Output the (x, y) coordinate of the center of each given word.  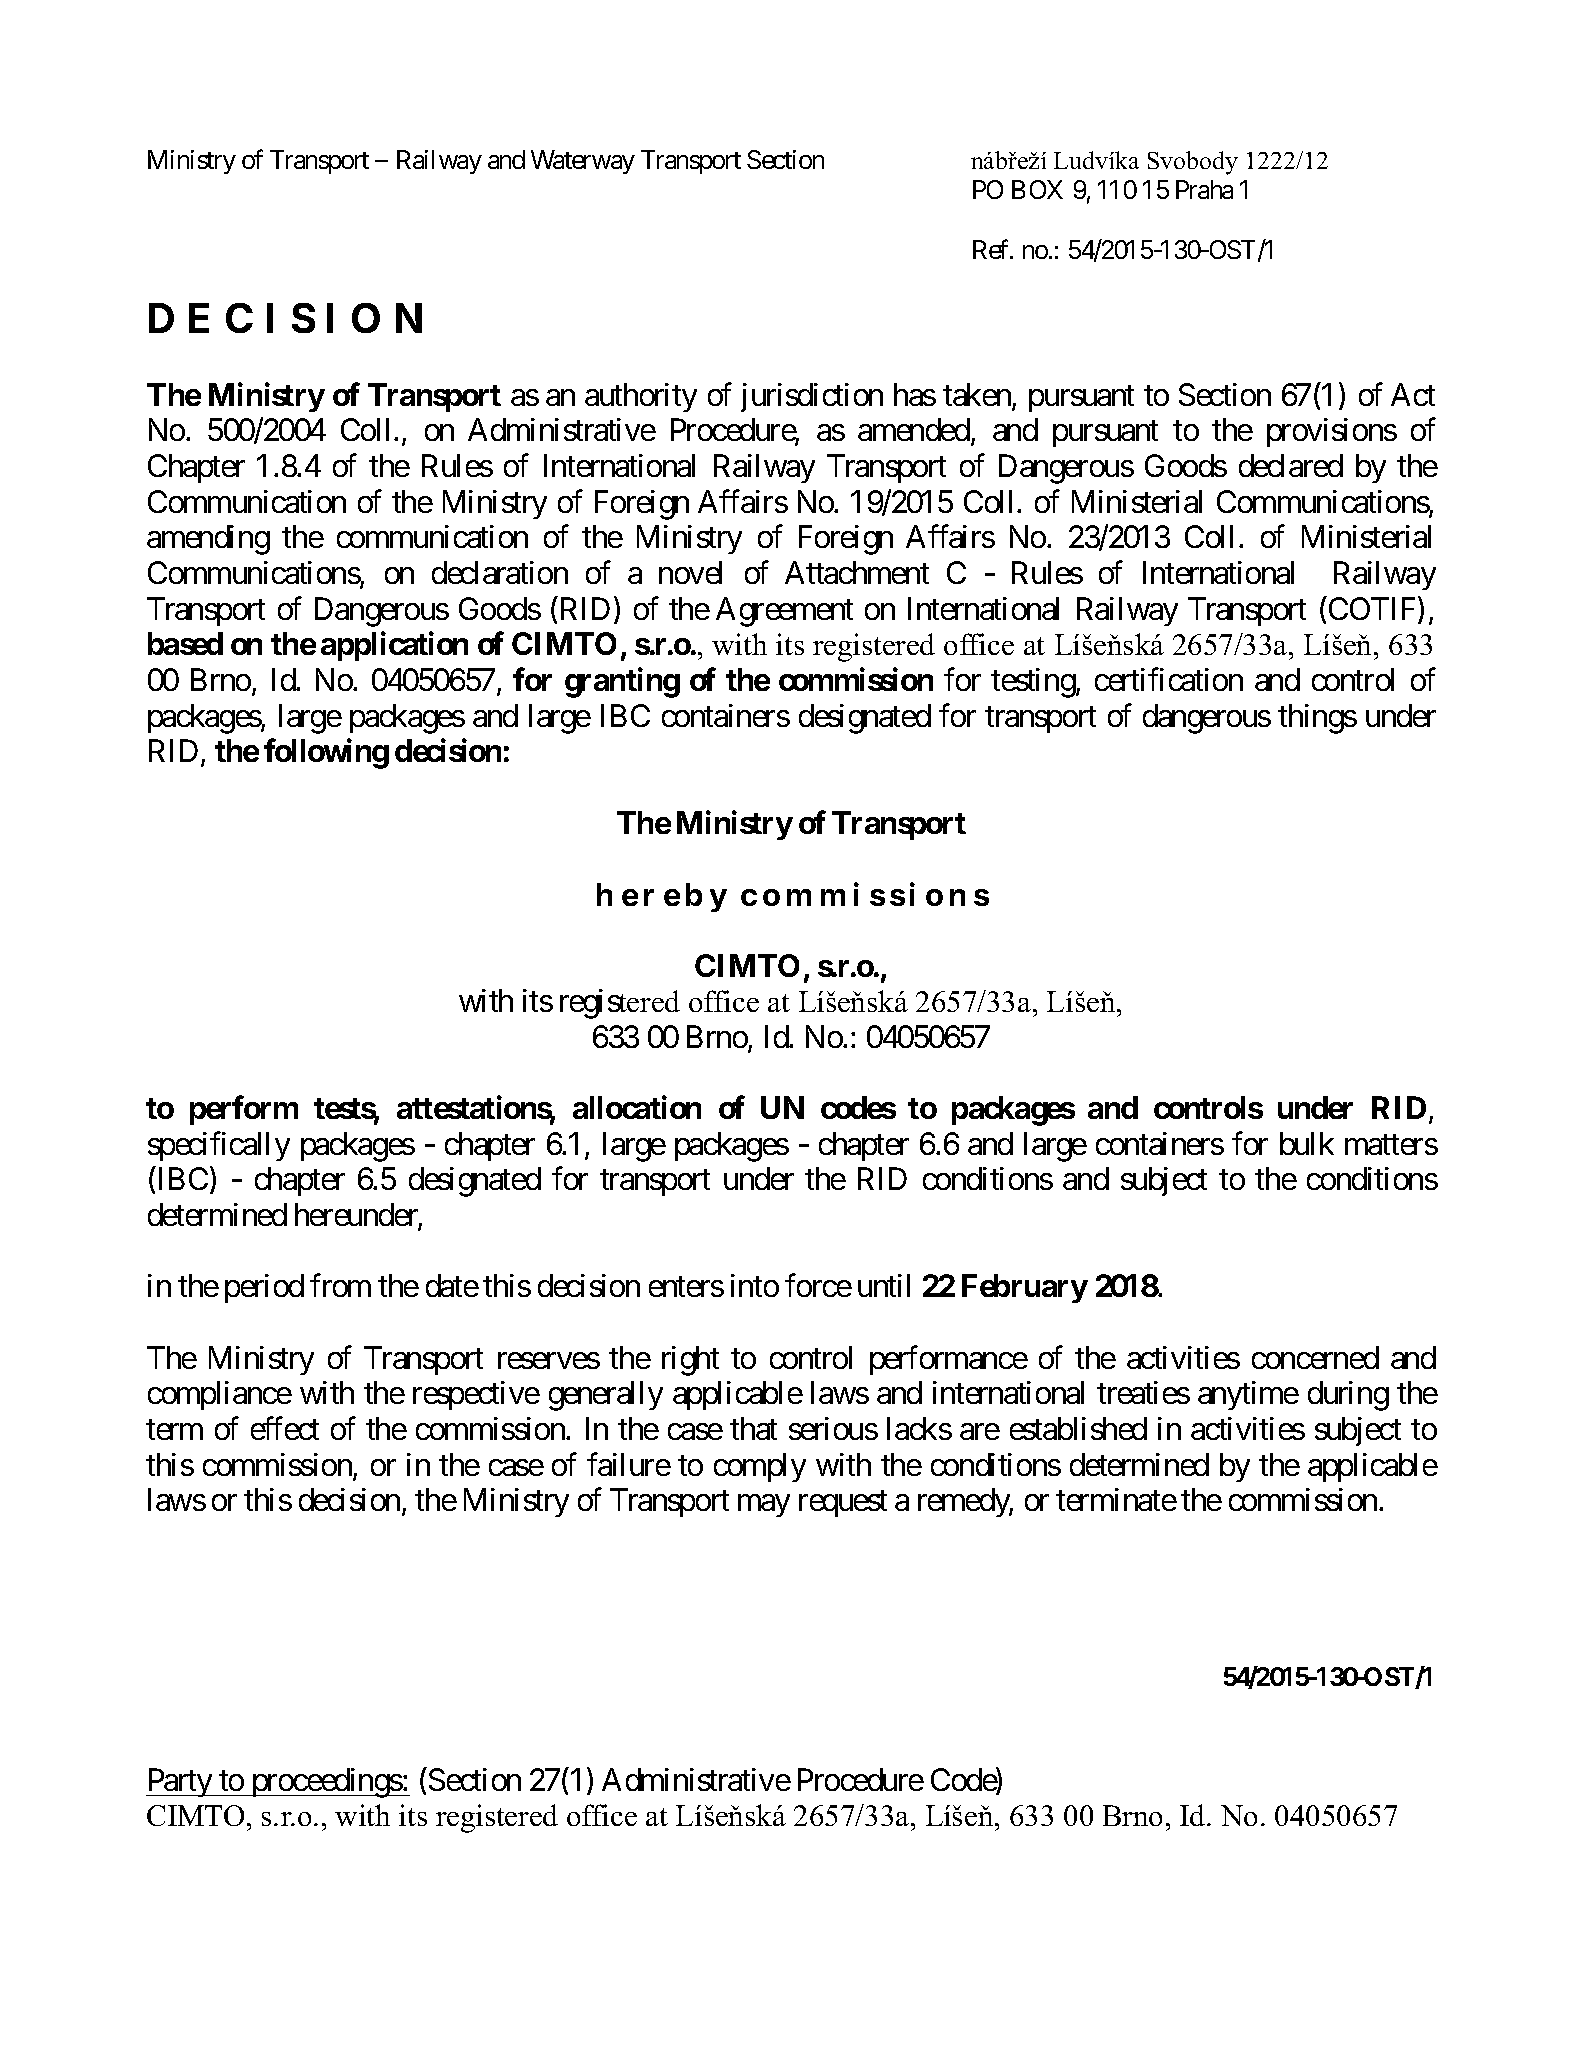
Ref (992, 249)
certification (1169, 679)
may (764, 1506)
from (340, 1285)
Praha (1204, 189)
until (884, 1285)
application (394, 646)
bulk (1307, 1143)
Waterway (583, 162)
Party (180, 1782)
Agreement (784, 612)
